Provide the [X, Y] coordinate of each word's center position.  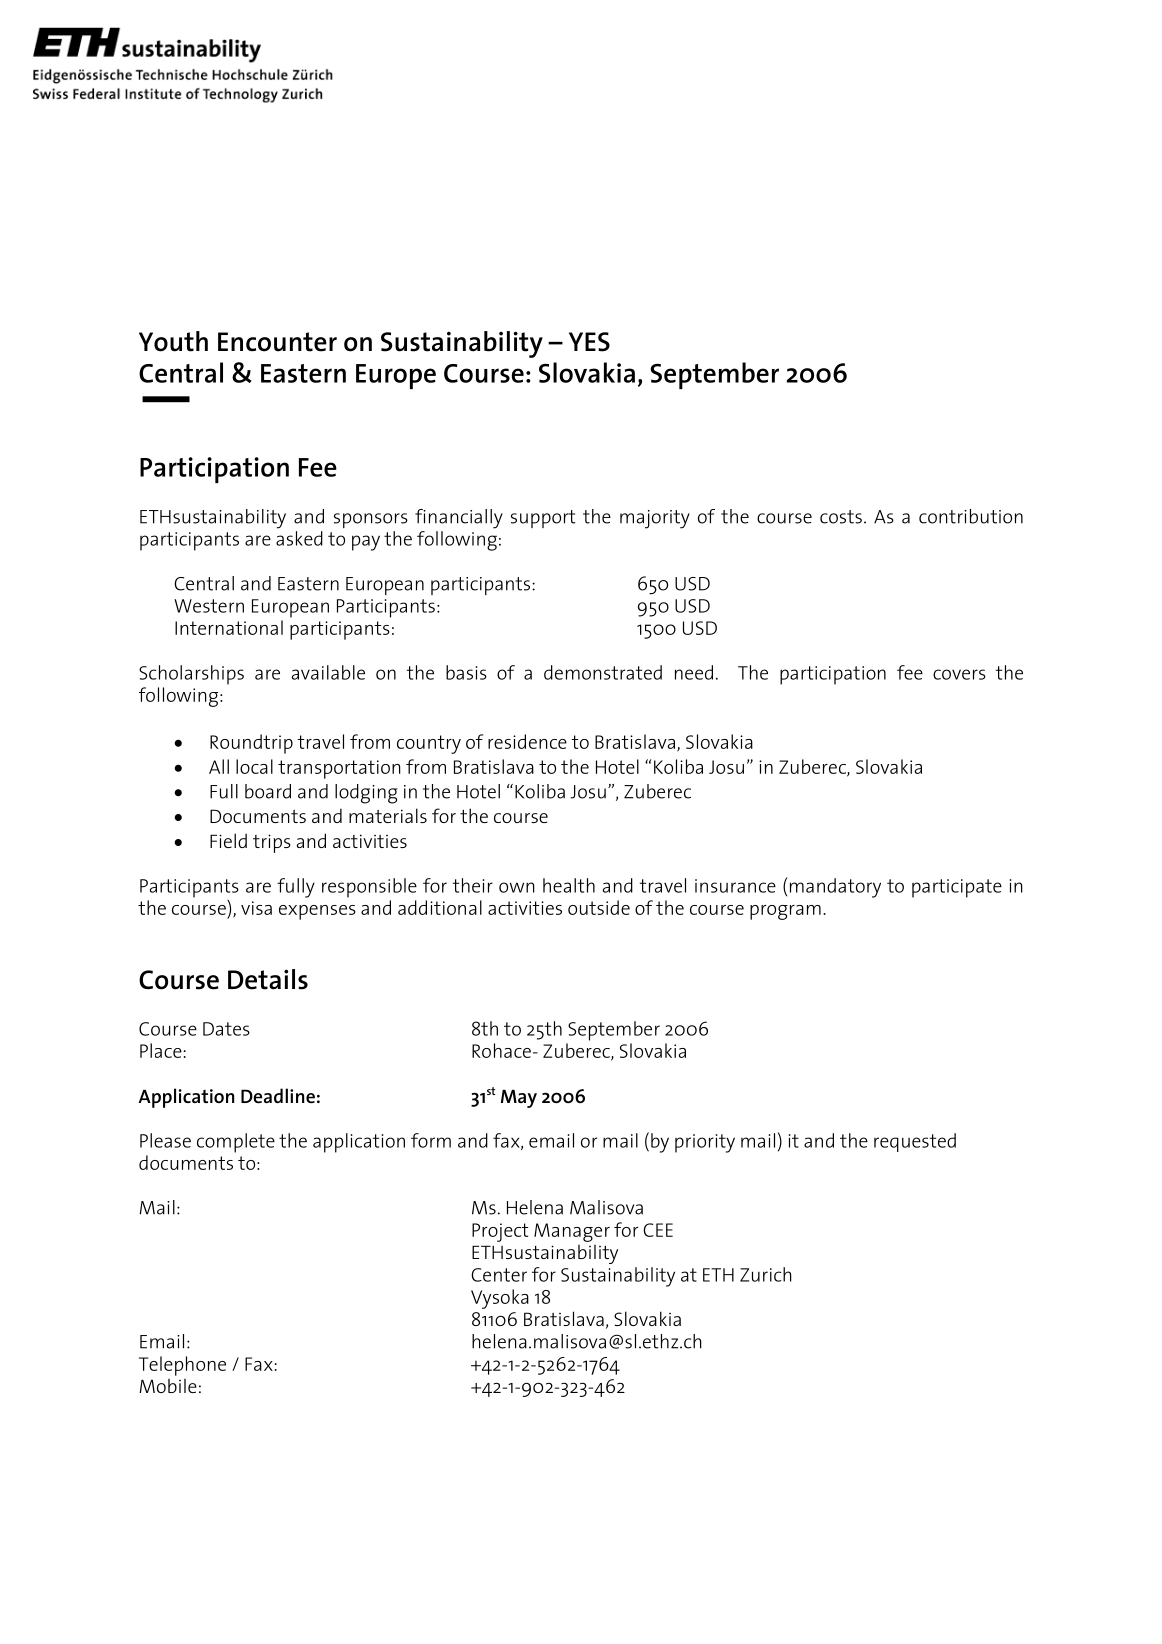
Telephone [182, 1366]
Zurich [766, 1274]
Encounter [277, 342]
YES [589, 342]
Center [499, 1275]
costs [841, 517]
